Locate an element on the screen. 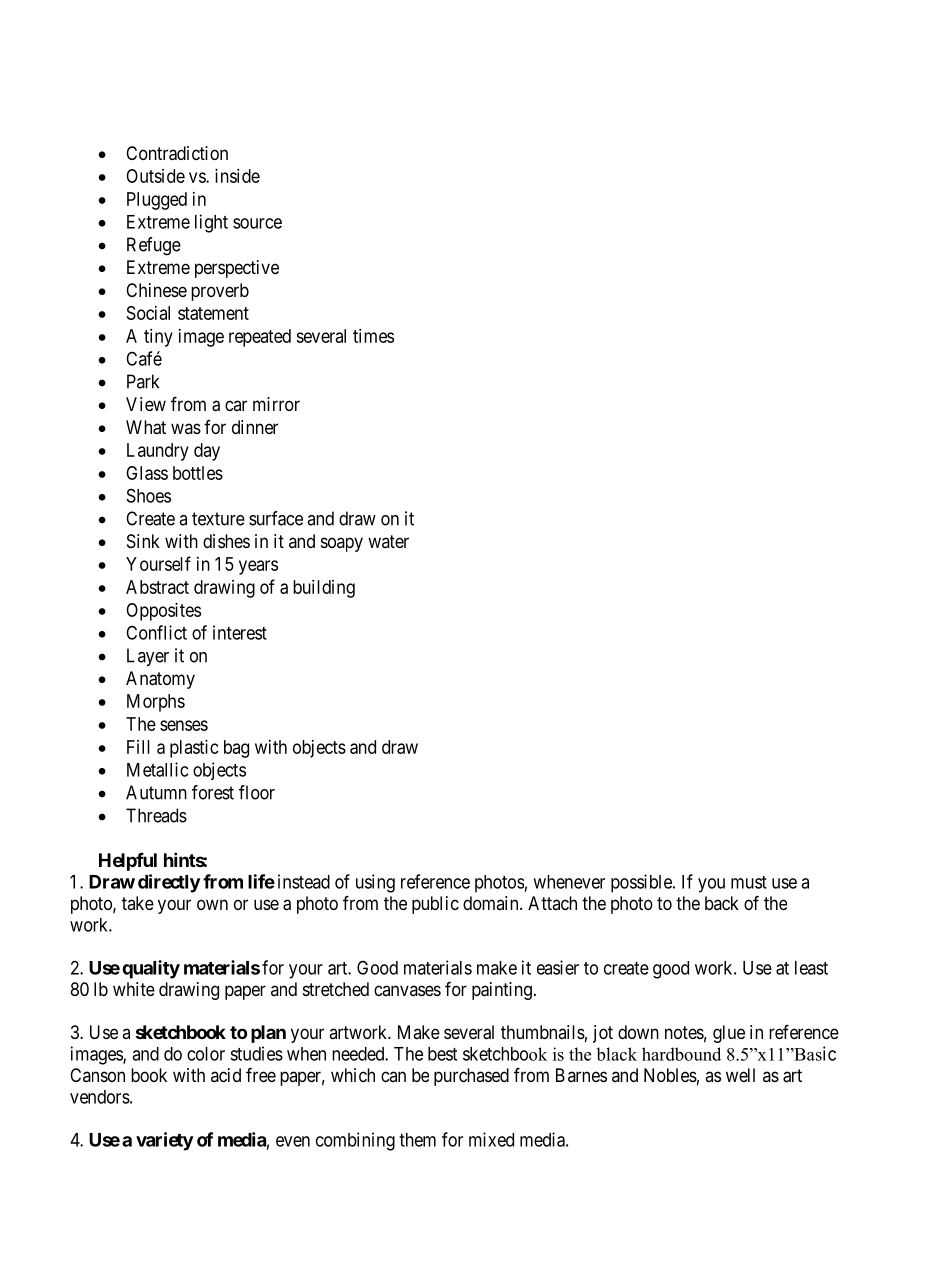 The width and height of the screenshot is (952, 1272). source is located at coordinates (257, 223).
